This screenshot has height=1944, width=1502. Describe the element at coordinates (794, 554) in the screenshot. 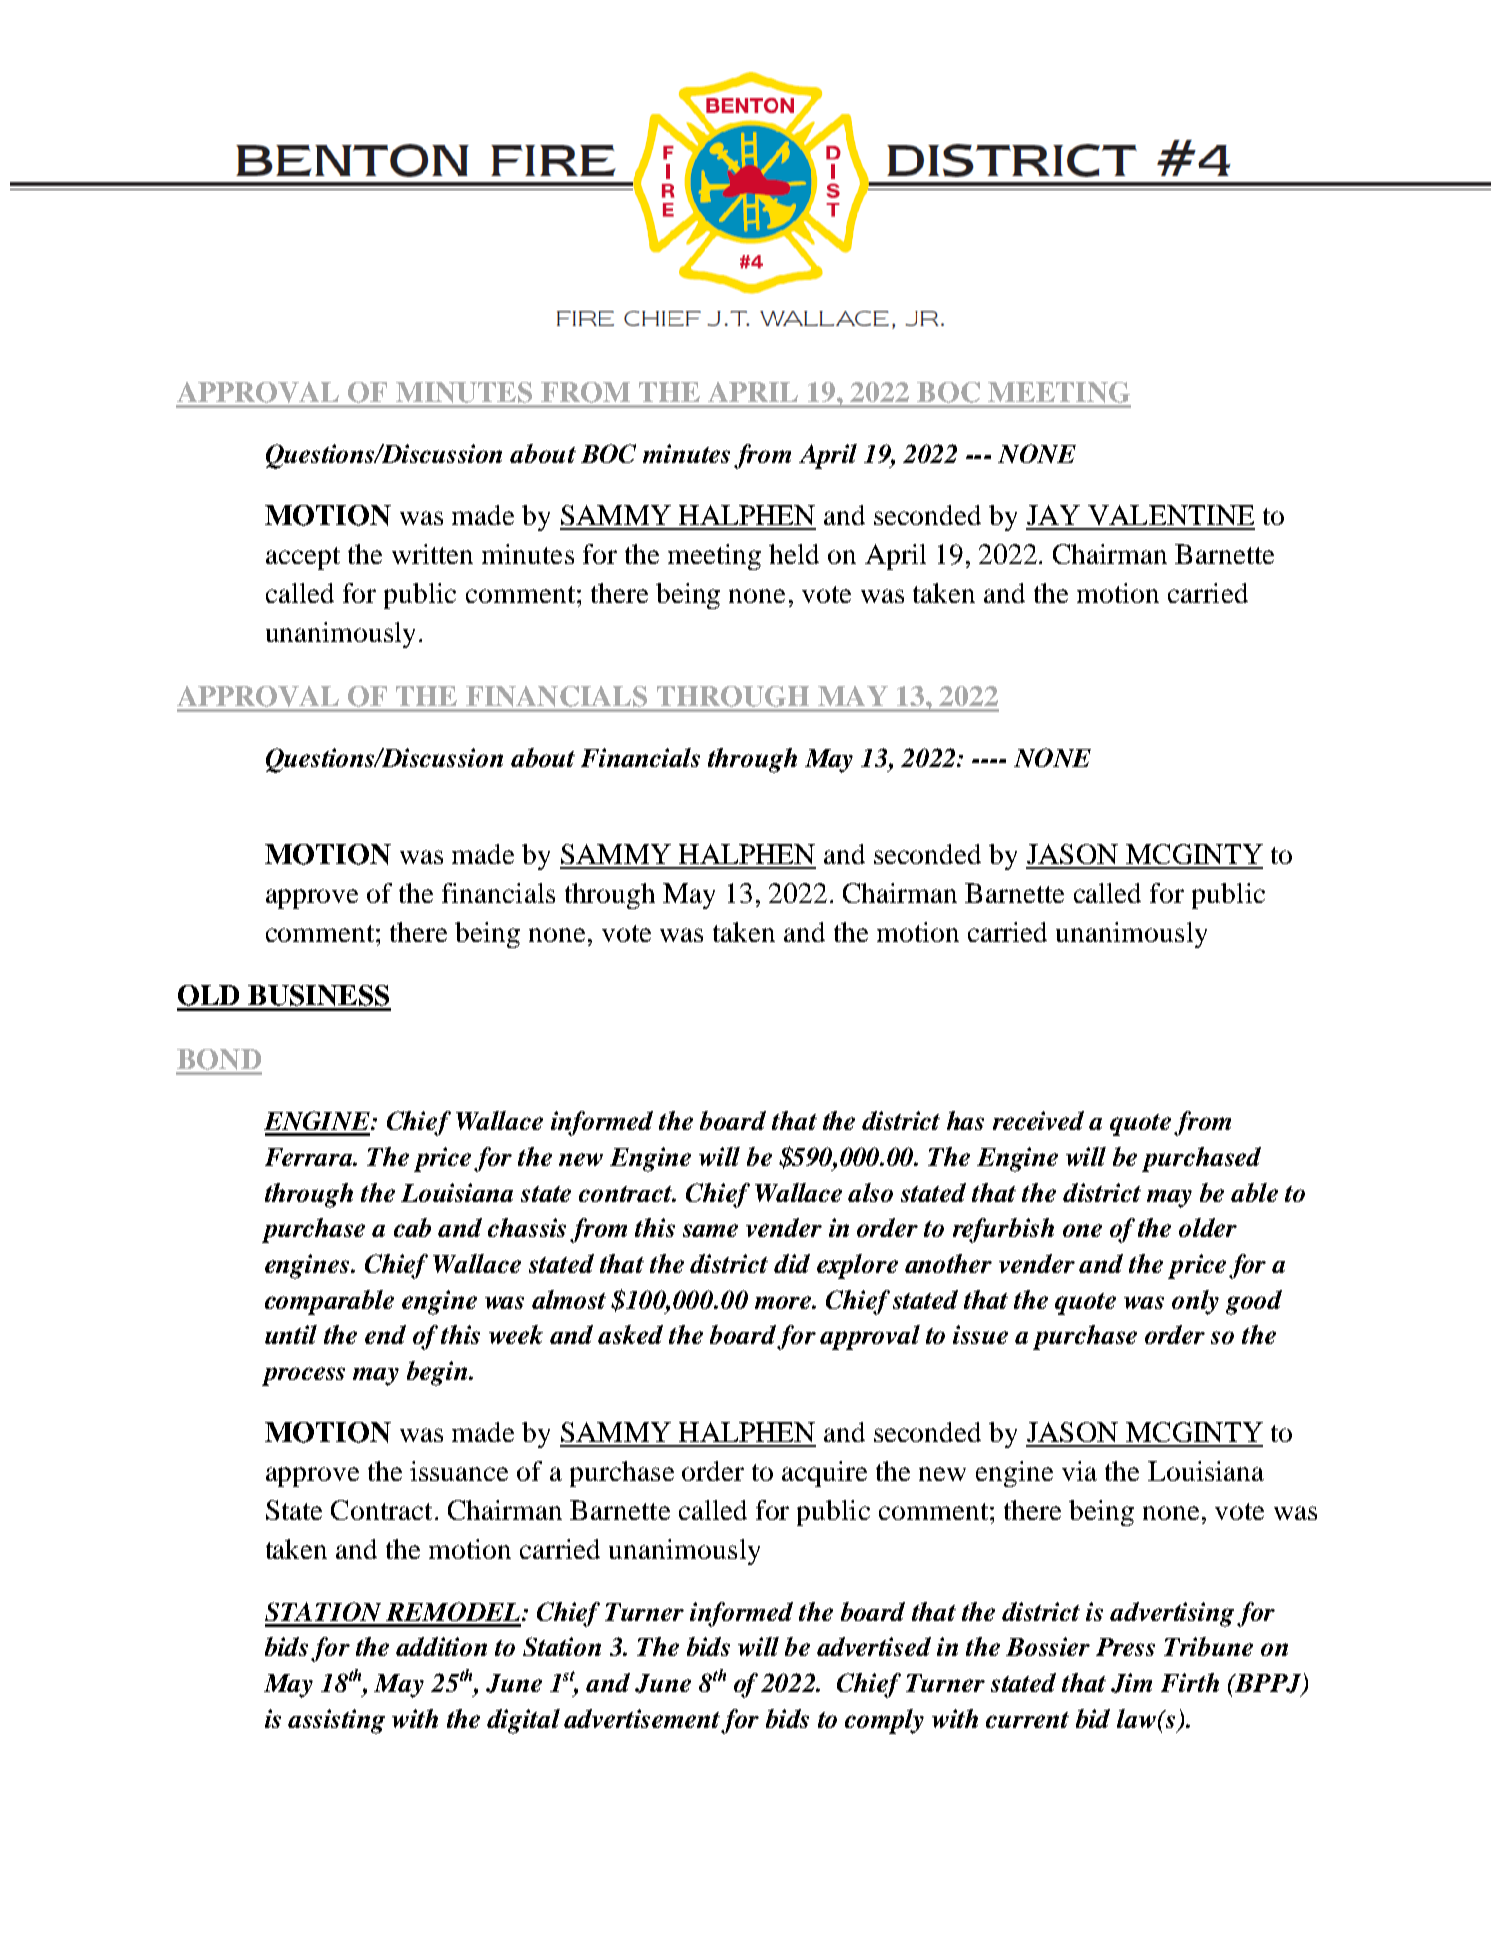

I see `held` at that location.
